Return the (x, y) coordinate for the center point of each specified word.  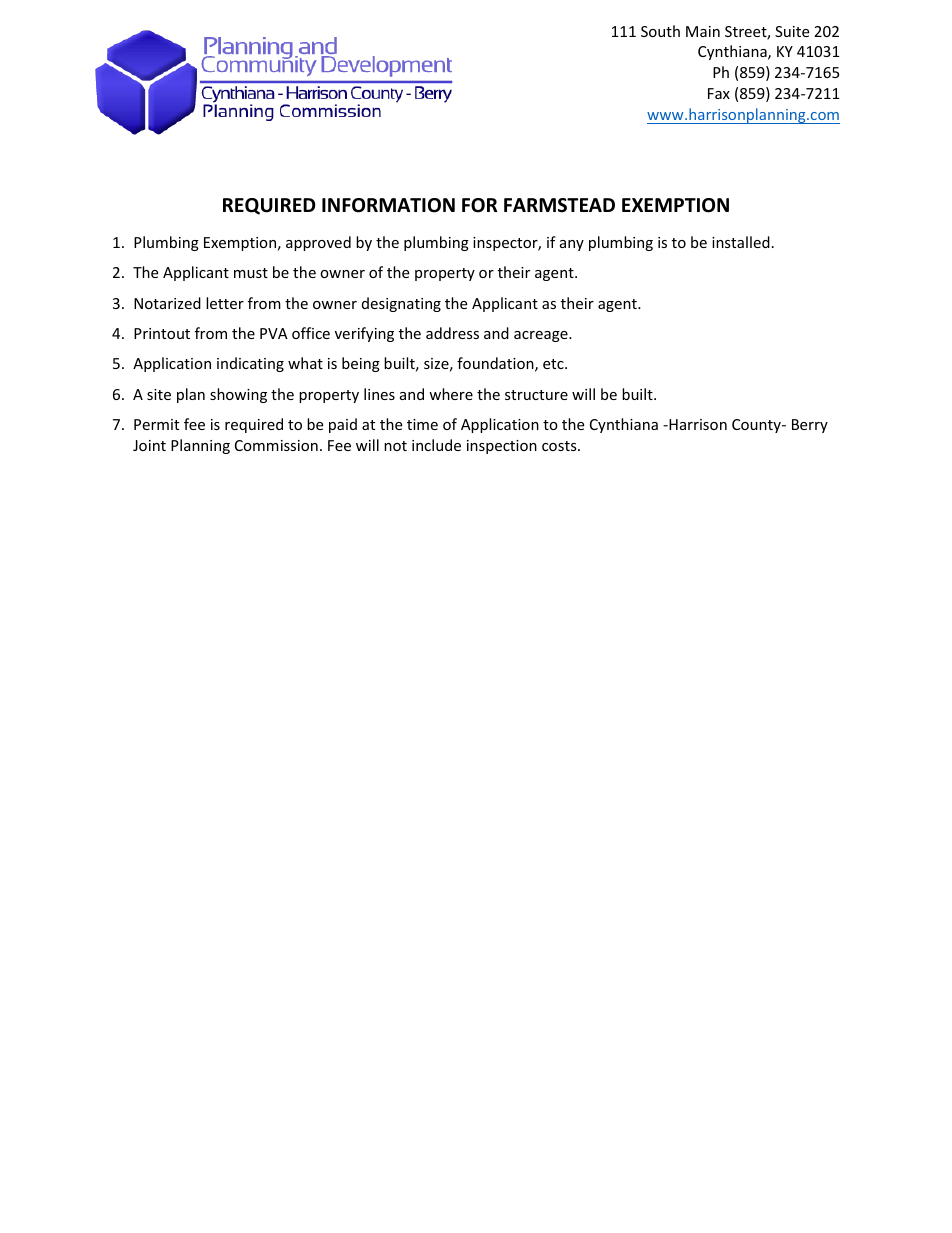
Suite (792, 31)
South (660, 31)
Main (703, 31)
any (572, 245)
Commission (276, 445)
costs (560, 446)
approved (318, 243)
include (436, 445)
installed (741, 242)
